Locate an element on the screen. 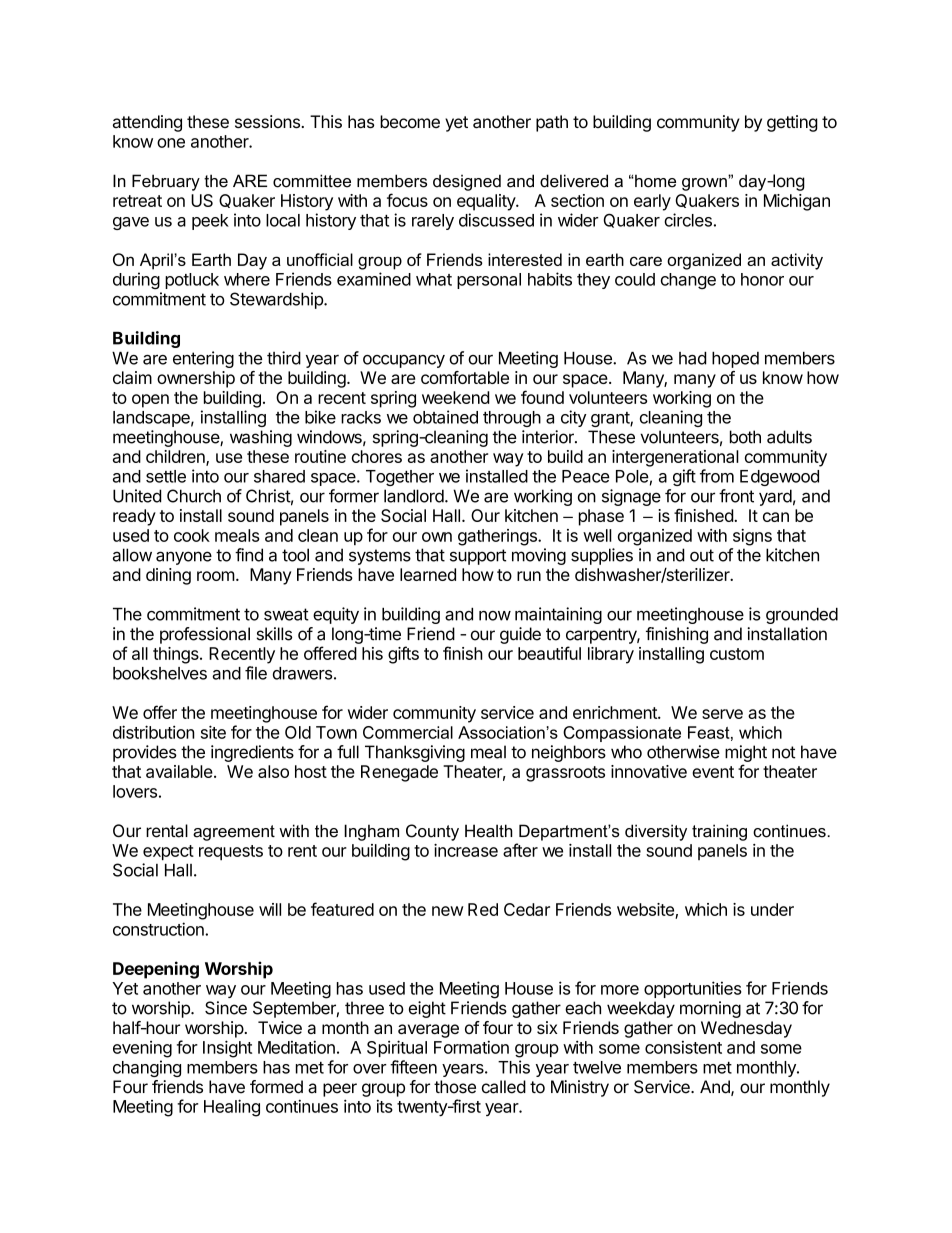 Image resolution: width=952 pixels, height=1233 pixels. increase is located at coordinates (466, 850).
